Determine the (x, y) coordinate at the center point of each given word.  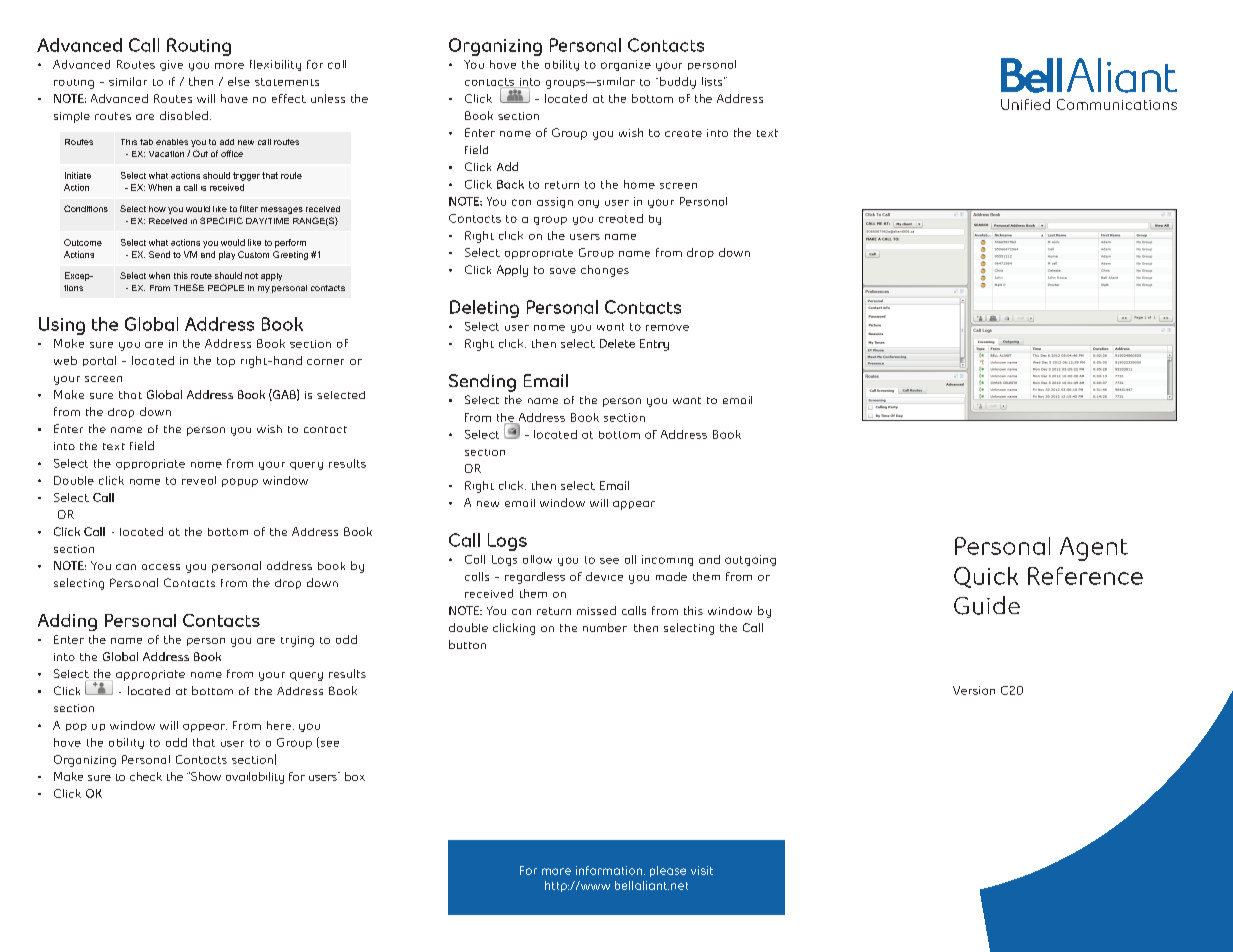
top (226, 362)
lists (713, 81)
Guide (987, 605)
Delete (617, 343)
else (239, 81)
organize (626, 65)
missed (596, 610)
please (668, 871)
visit (702, 870)
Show (205, 776)
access (161, 567)
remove (667, 327)
